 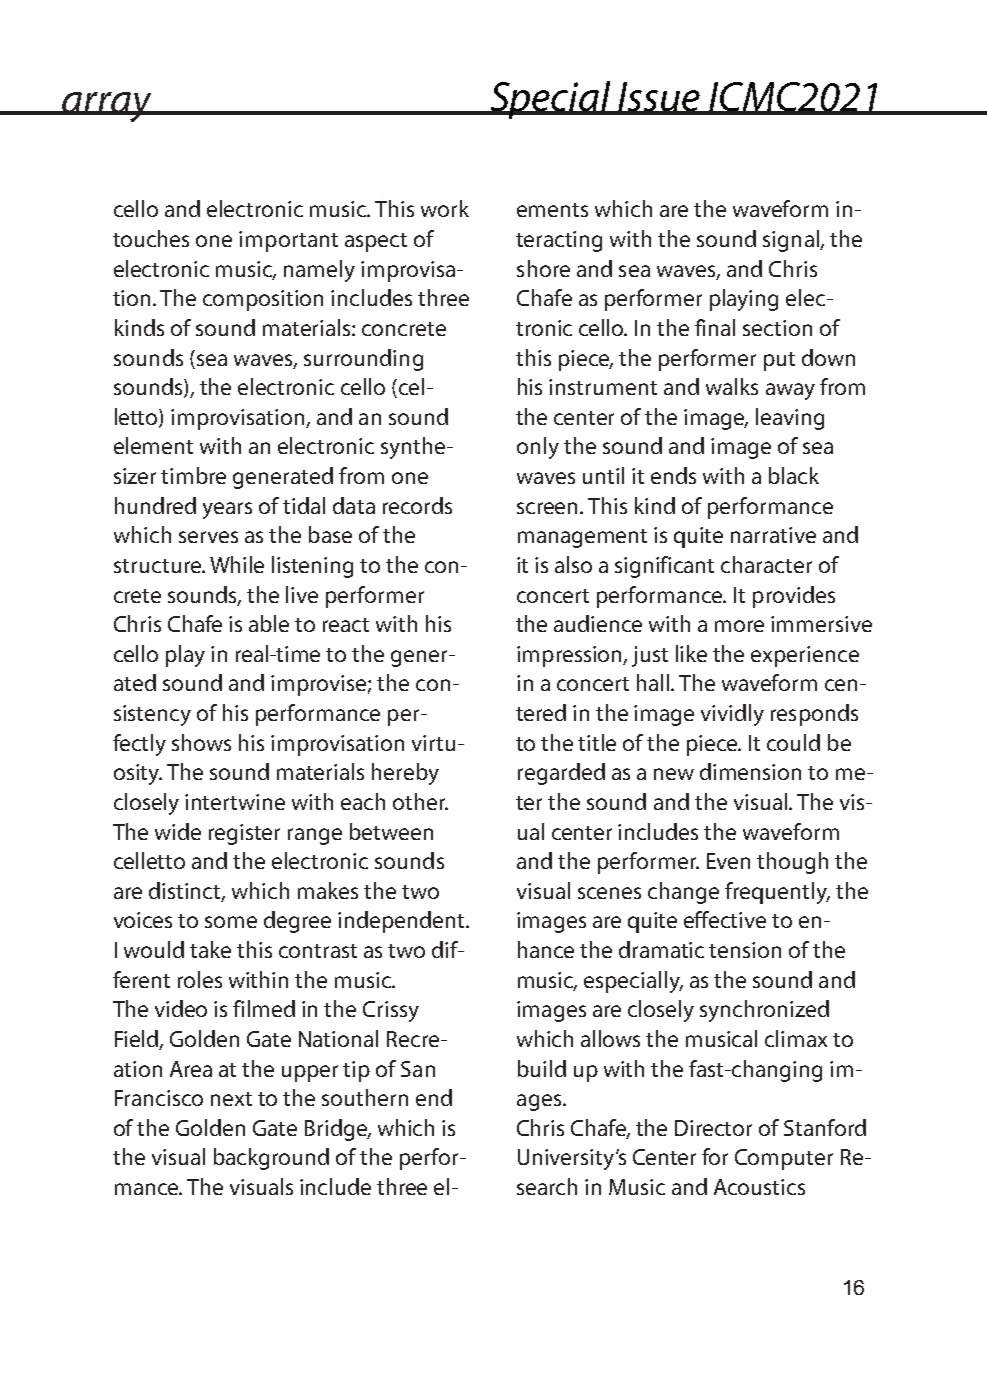 I want to click on narrative, so click(x=773, y=535).
